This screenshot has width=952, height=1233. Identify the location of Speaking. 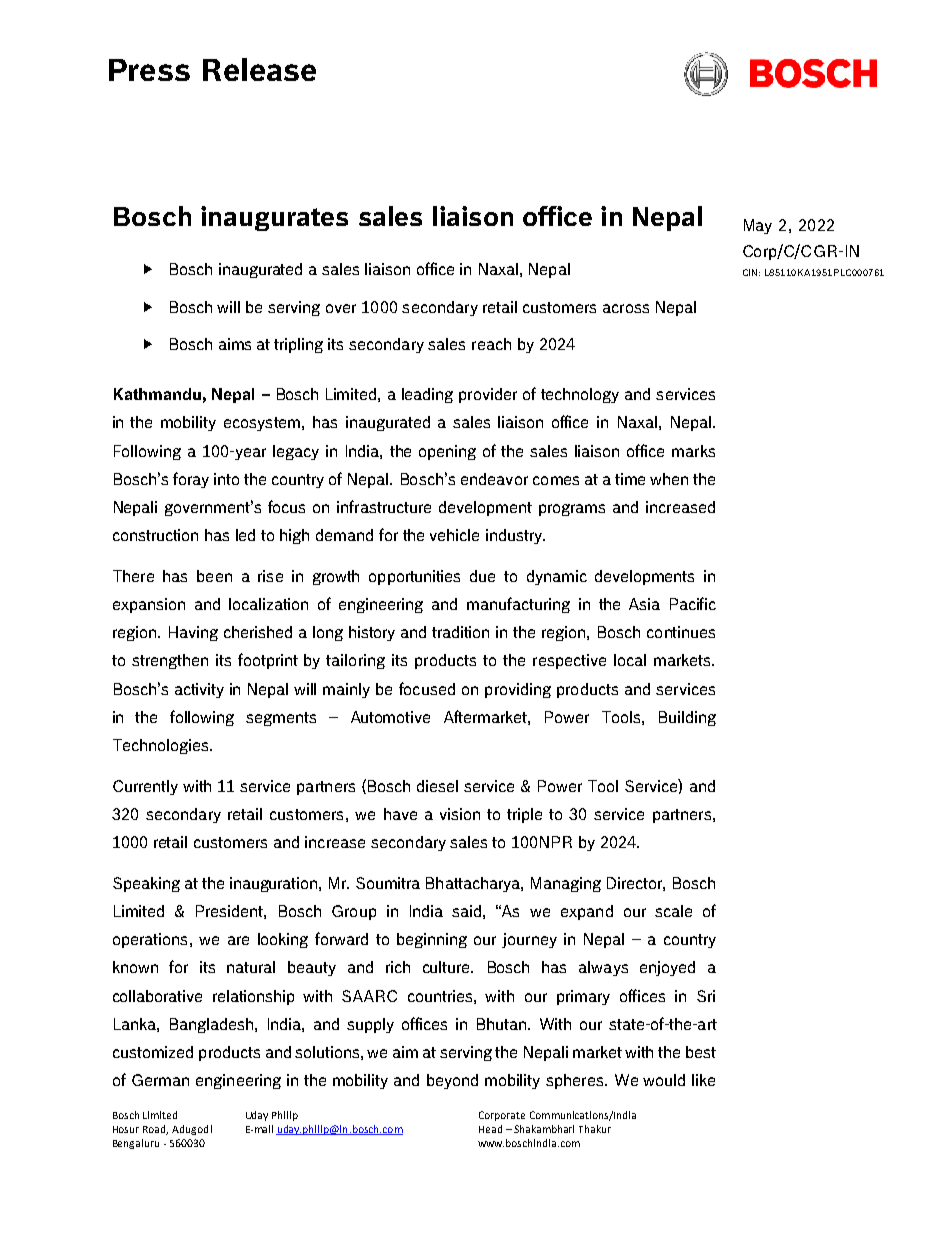
(146, 884).
